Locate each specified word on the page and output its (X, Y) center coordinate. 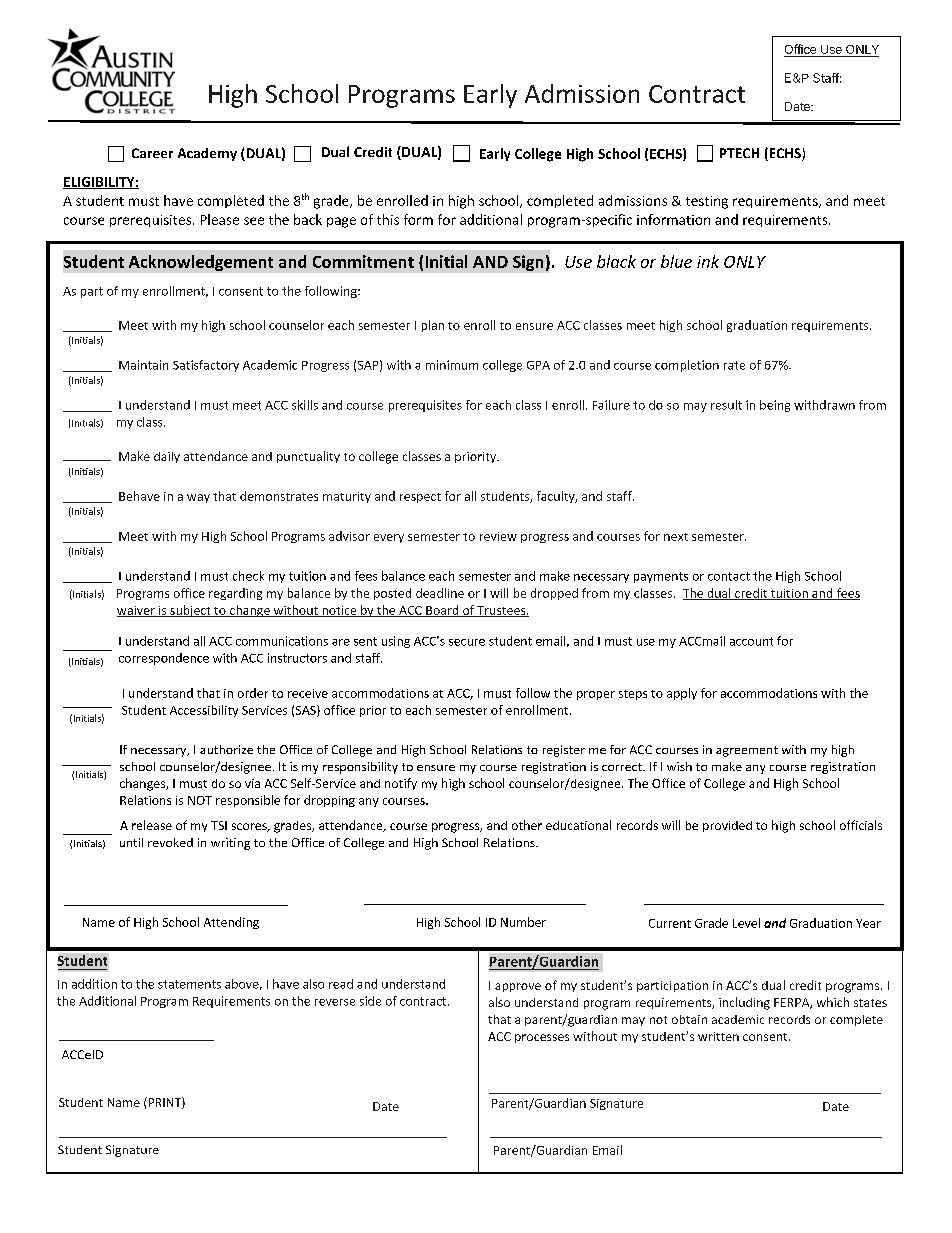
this (388, 219)
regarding (235, 594)
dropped (554, 594)
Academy (207, 154)
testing (707, 202)
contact (729, 576)
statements (189, 984)
